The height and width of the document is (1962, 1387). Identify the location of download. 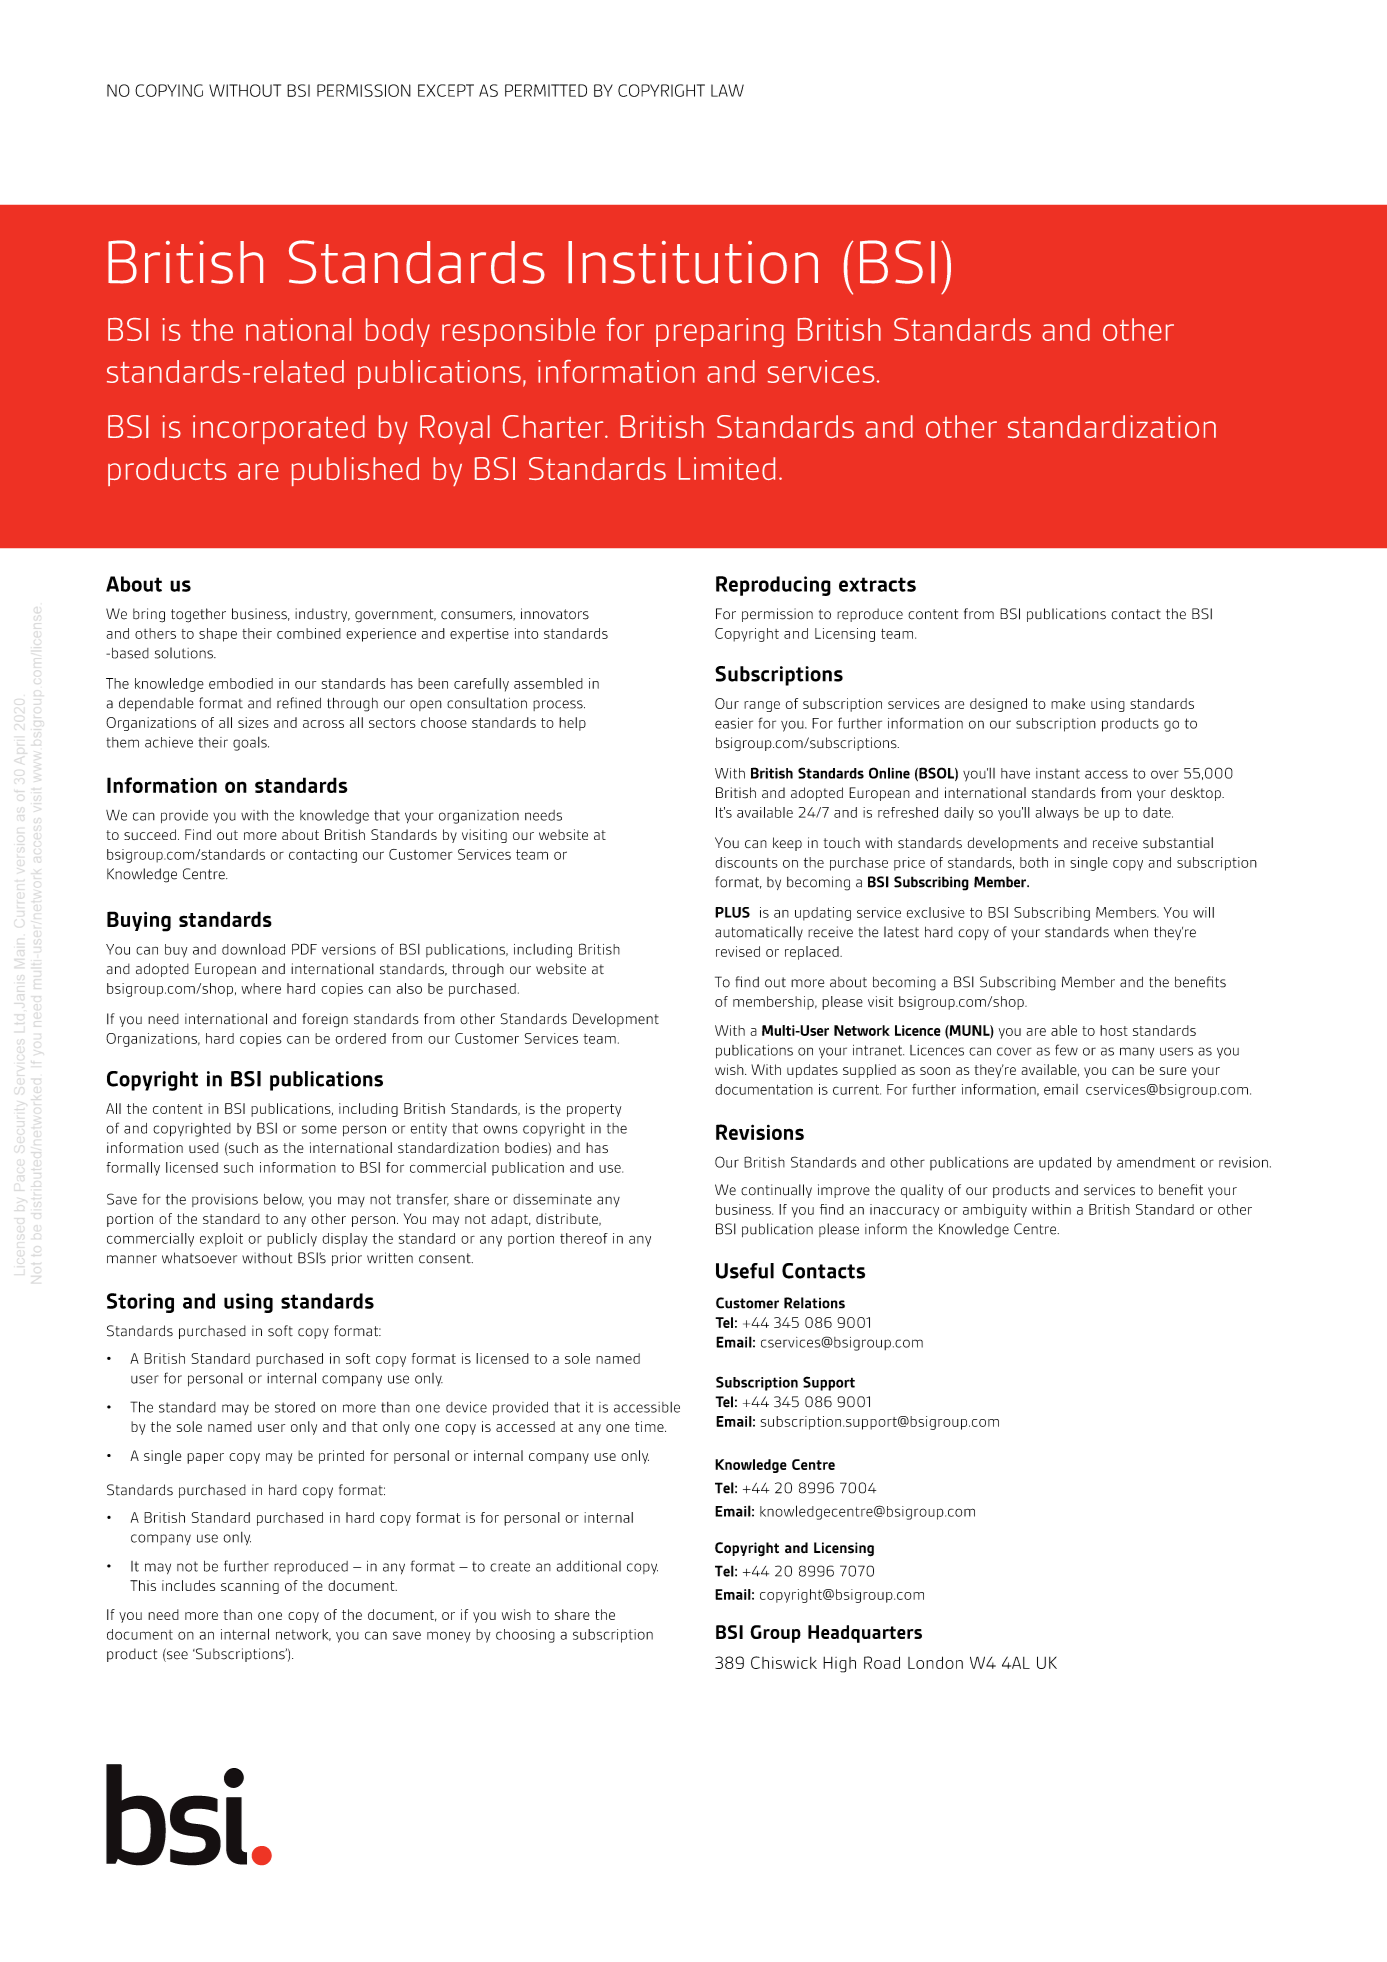
(253, 949).
